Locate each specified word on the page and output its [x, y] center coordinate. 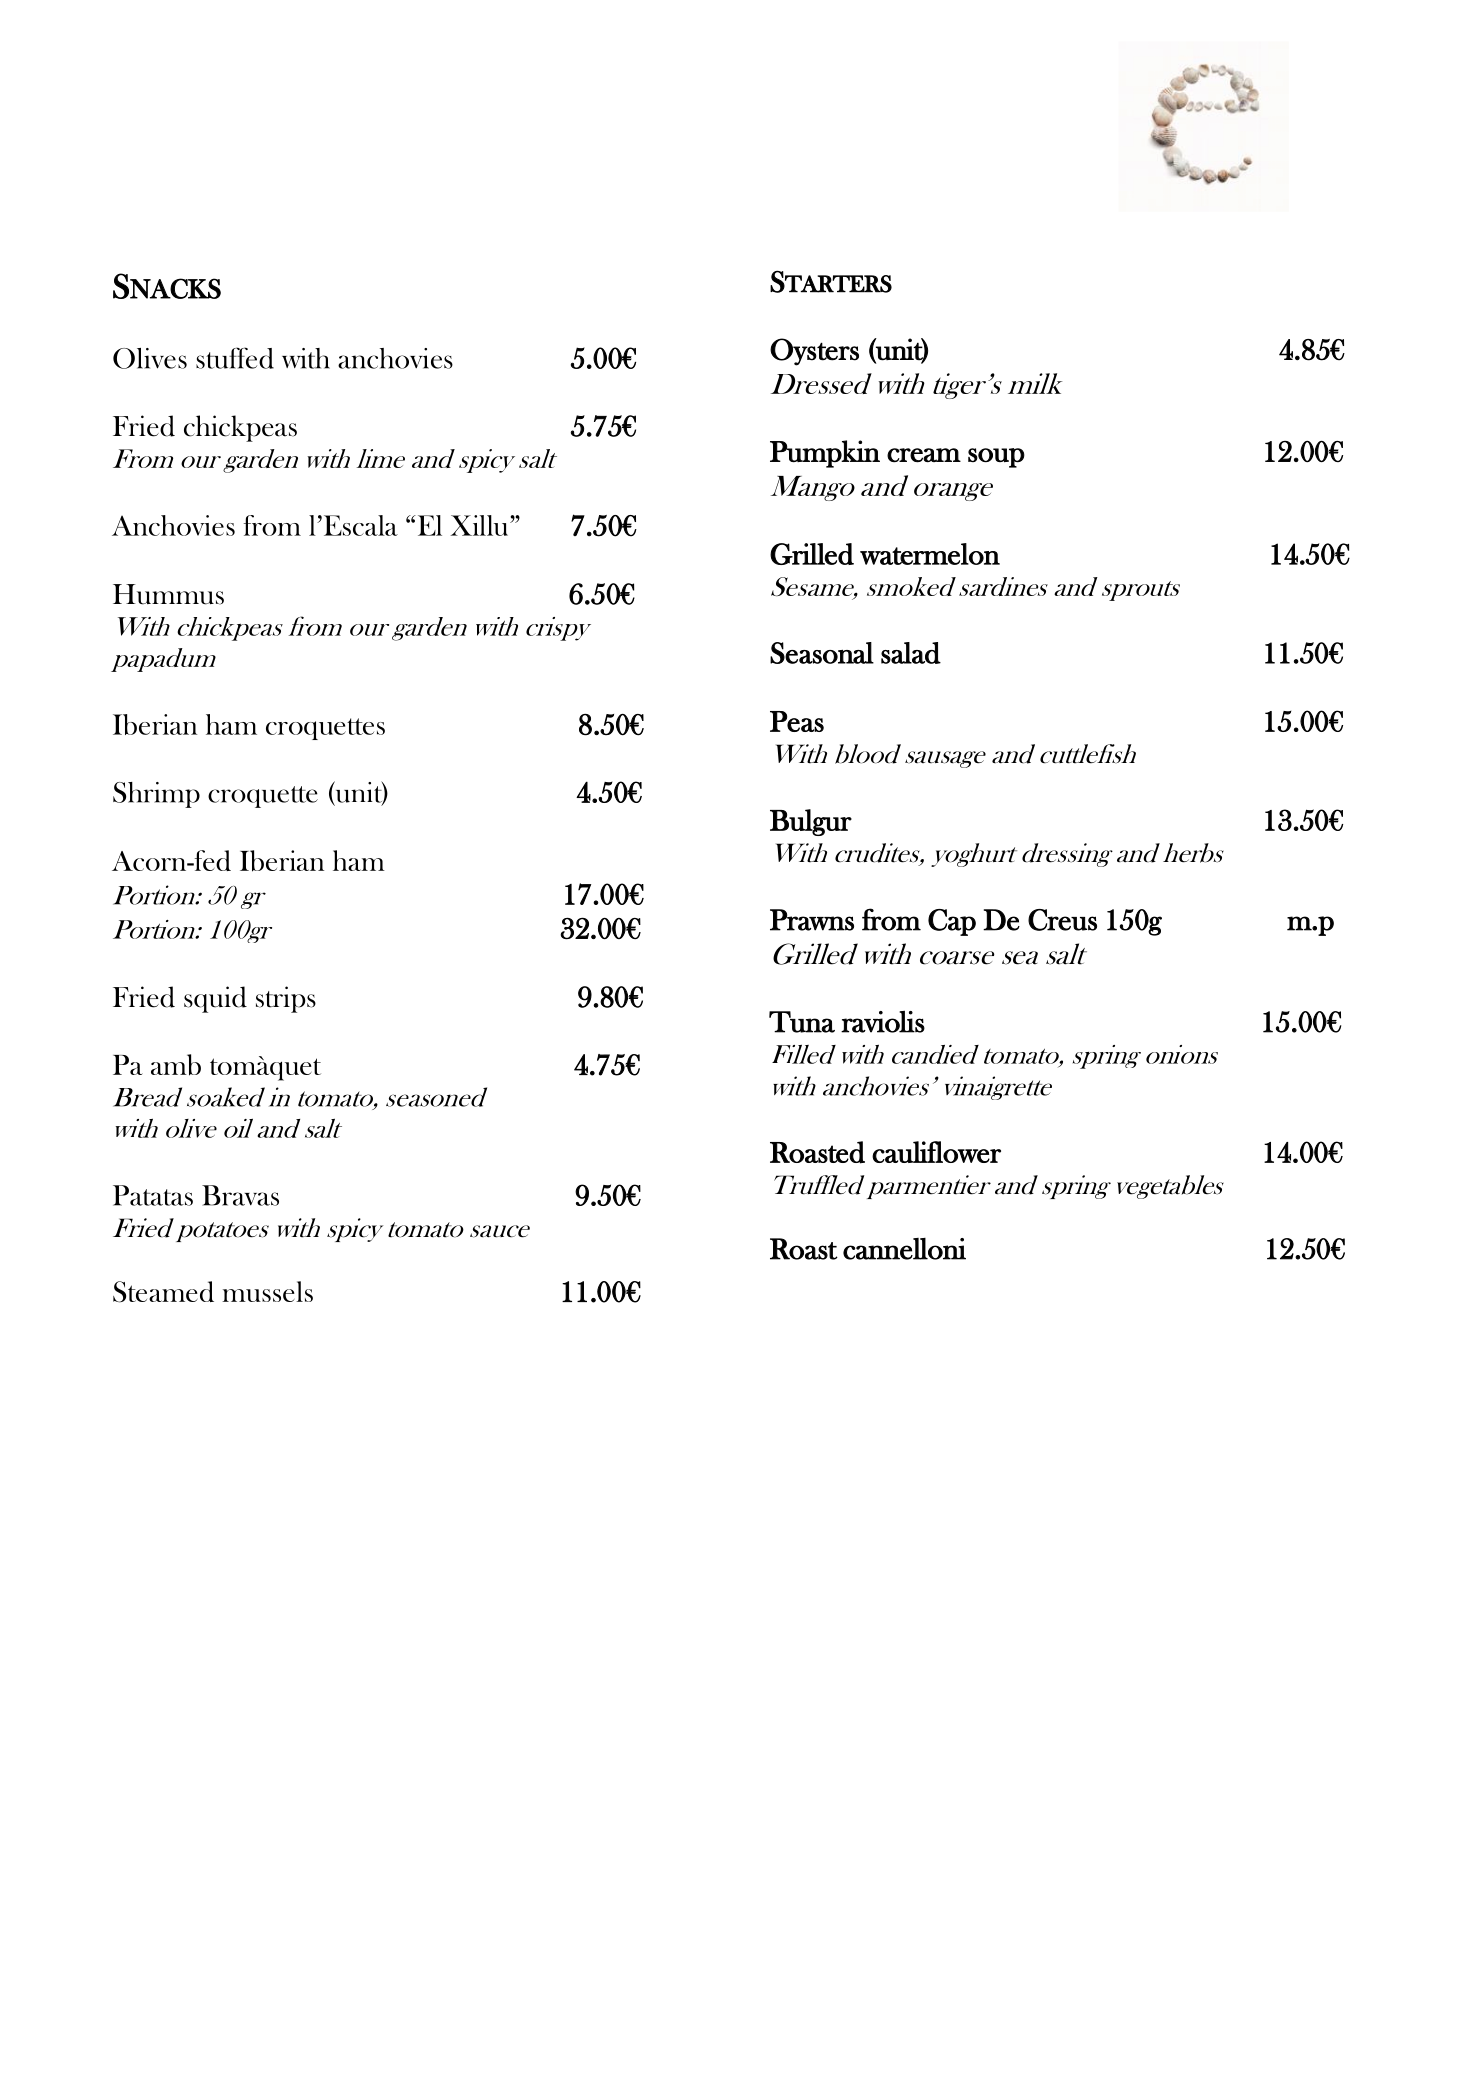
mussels [267, 1291]
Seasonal [822, 653]
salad [911, 653]
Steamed [163, 1292]
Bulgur [811, 822]
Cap [952, 922]
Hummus [168, 594]
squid [215, 999]
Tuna [802, 1022]
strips [286, 999]
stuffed [235, 358]
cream [924, 455]
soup [996, 458]
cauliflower [936, 1152]
